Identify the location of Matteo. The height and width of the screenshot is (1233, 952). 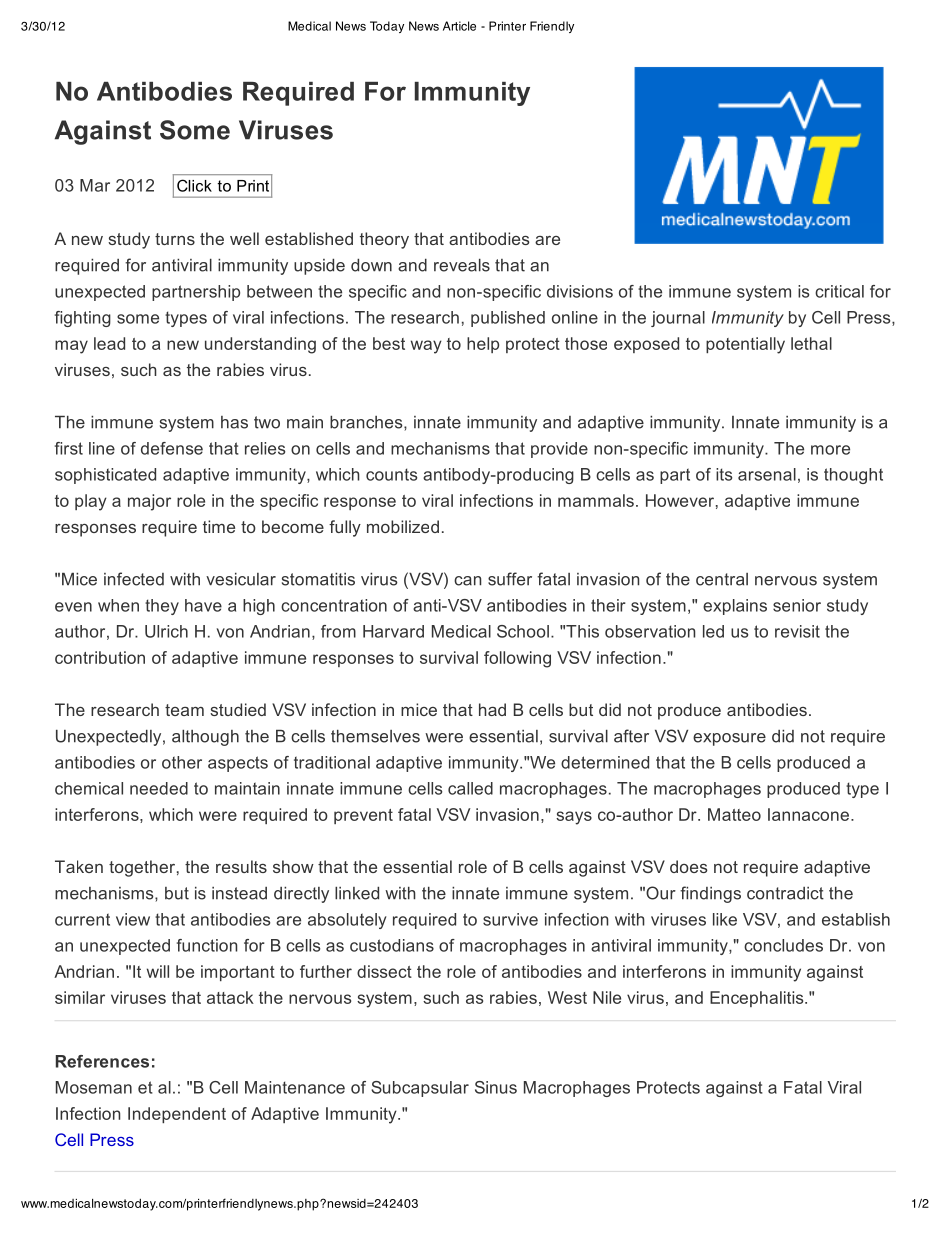
(734, 814).
